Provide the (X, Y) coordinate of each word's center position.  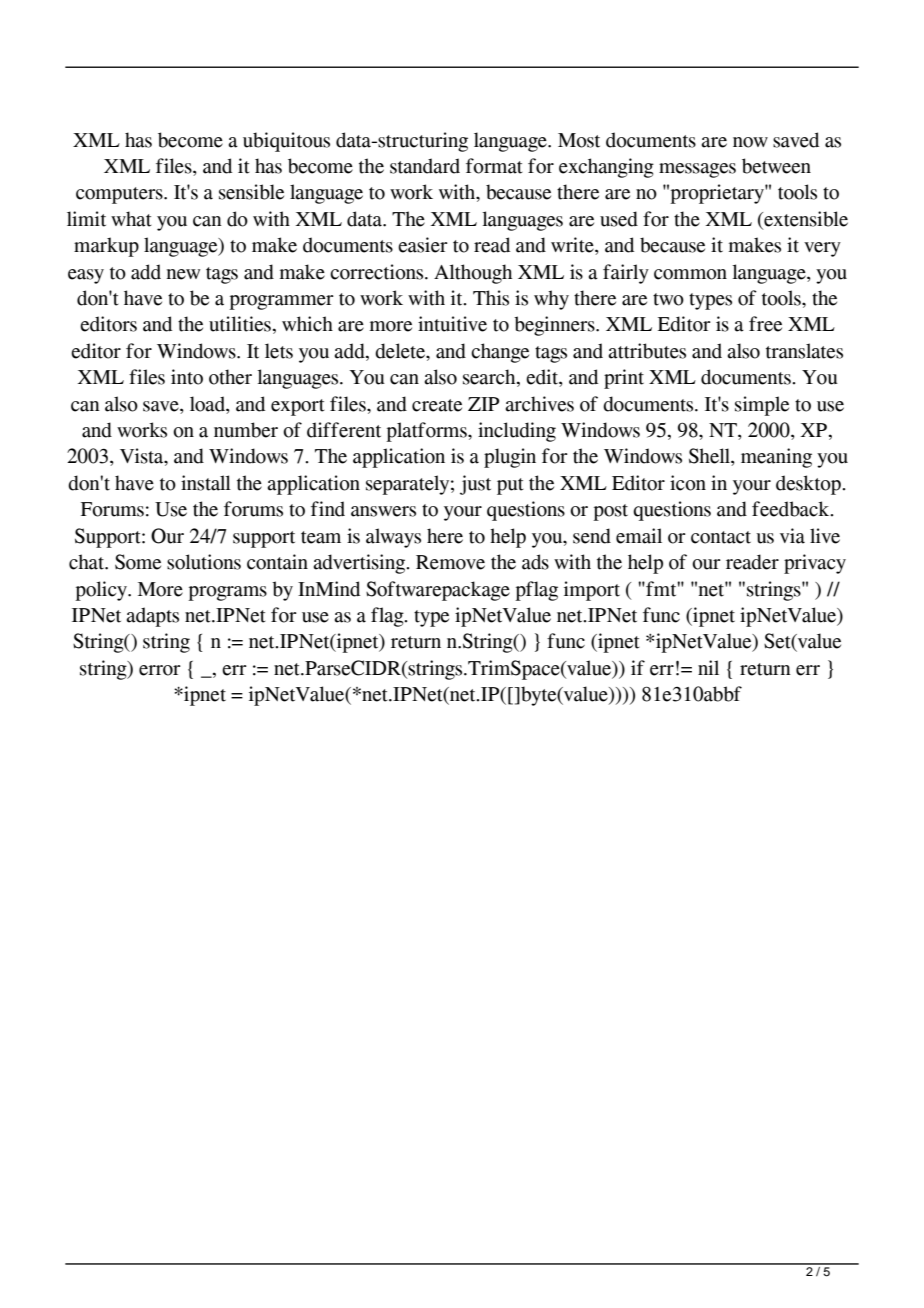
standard (425, 166)
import (592, 591)
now (750, 142)
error (160, 670)
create (437, 405)
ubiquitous (286, 142)
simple (762, 406)
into (187, 377)
